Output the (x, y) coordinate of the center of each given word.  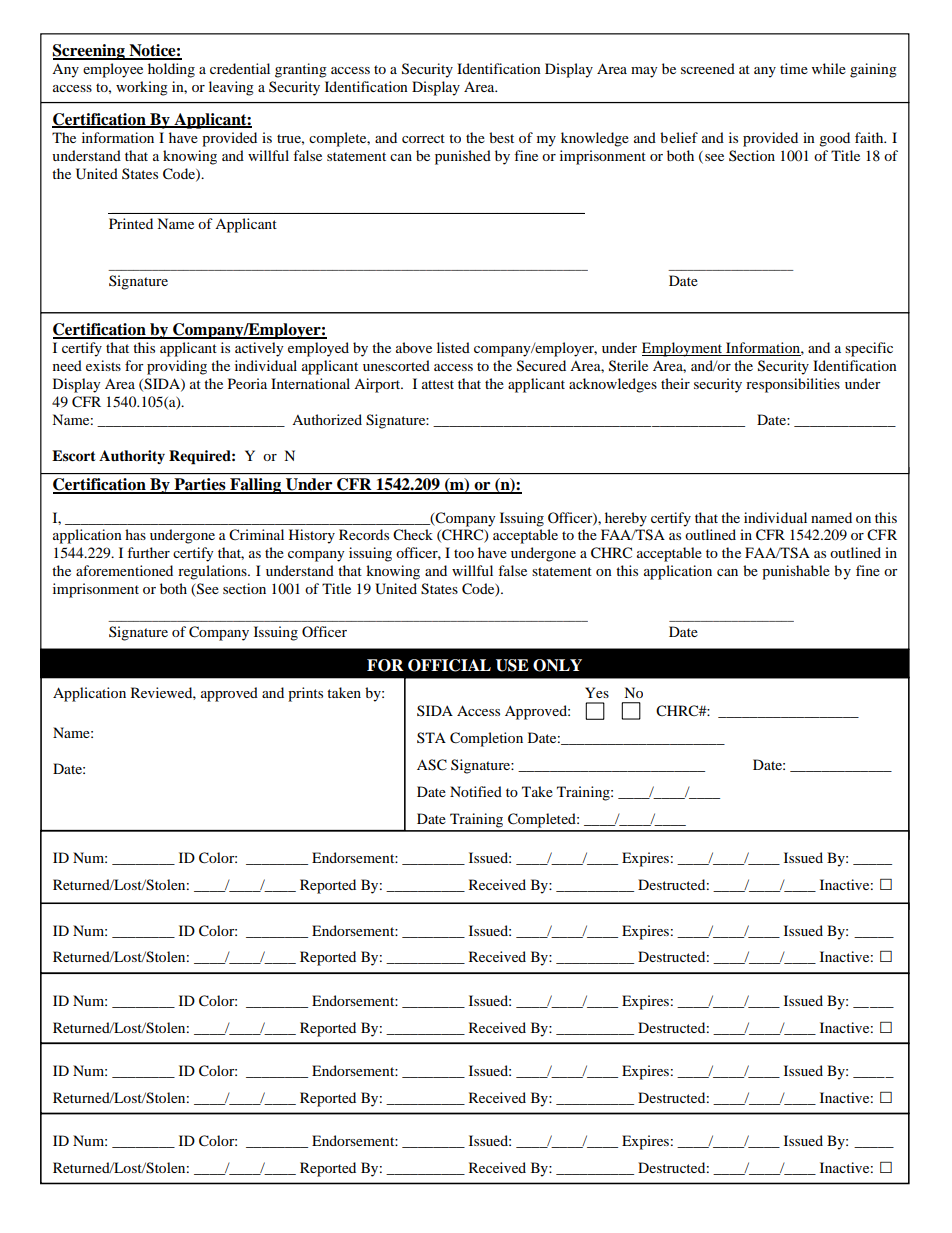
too (464, 553)
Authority (132, 457)
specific (869, 349)
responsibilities (793, 385)
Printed (131, 223)
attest (438, 384)
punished (463, 157)
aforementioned (124, 570)
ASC (432, 765)
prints (305, 694)
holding (171, 70)
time (794, 68)
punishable (796, 572)
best (501, 137)
